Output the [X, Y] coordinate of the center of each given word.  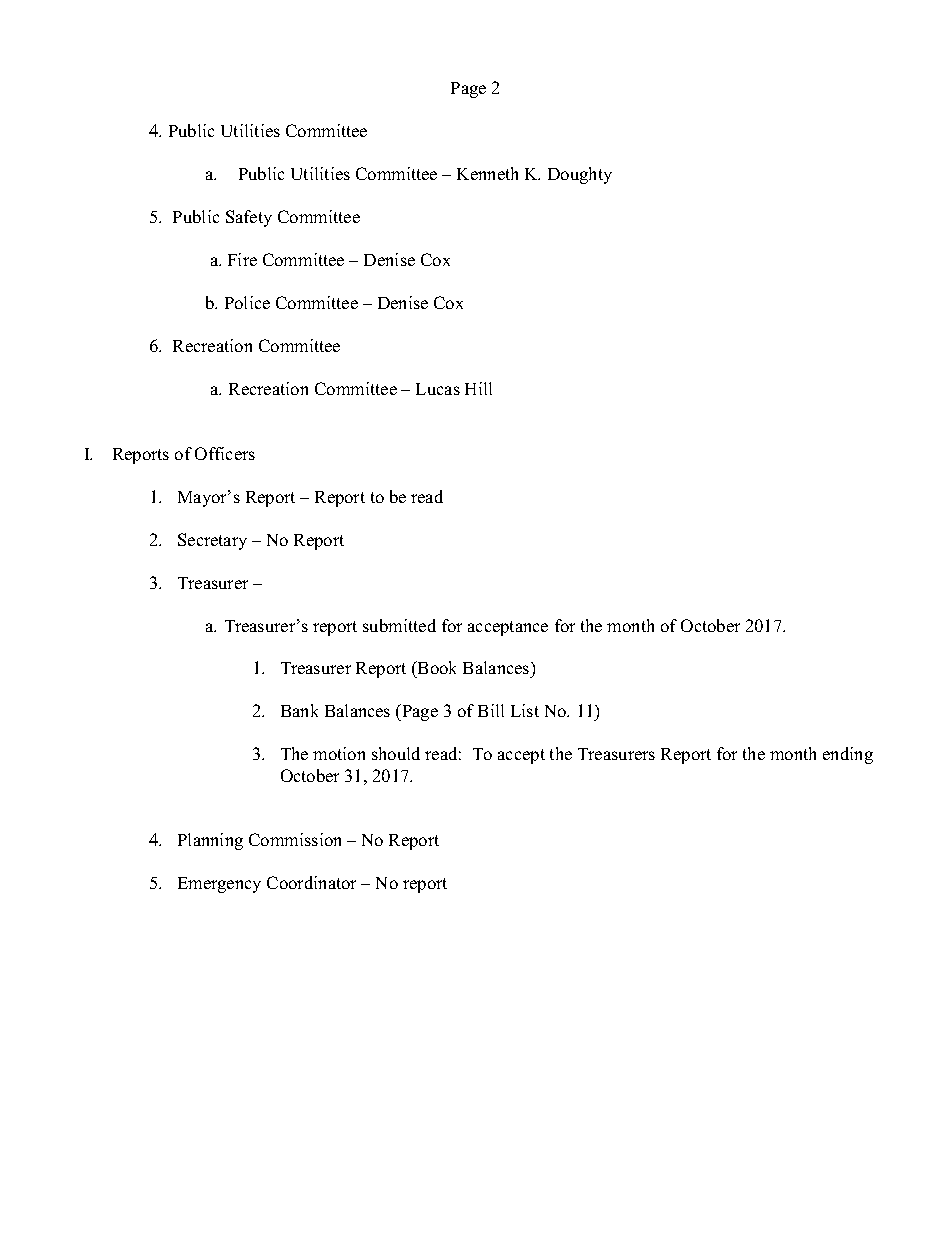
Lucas [438, 389]
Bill [491, 710]
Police [247, 302]
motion [339, 753]
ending [848, 755]
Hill [478, 388]
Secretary [212, 541]
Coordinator [311, 882]
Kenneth [487, 173]
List [525, 710]
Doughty [580, 175]
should [396, 753]
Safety [249, 218]
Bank [299, 710]
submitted [399, 625]
